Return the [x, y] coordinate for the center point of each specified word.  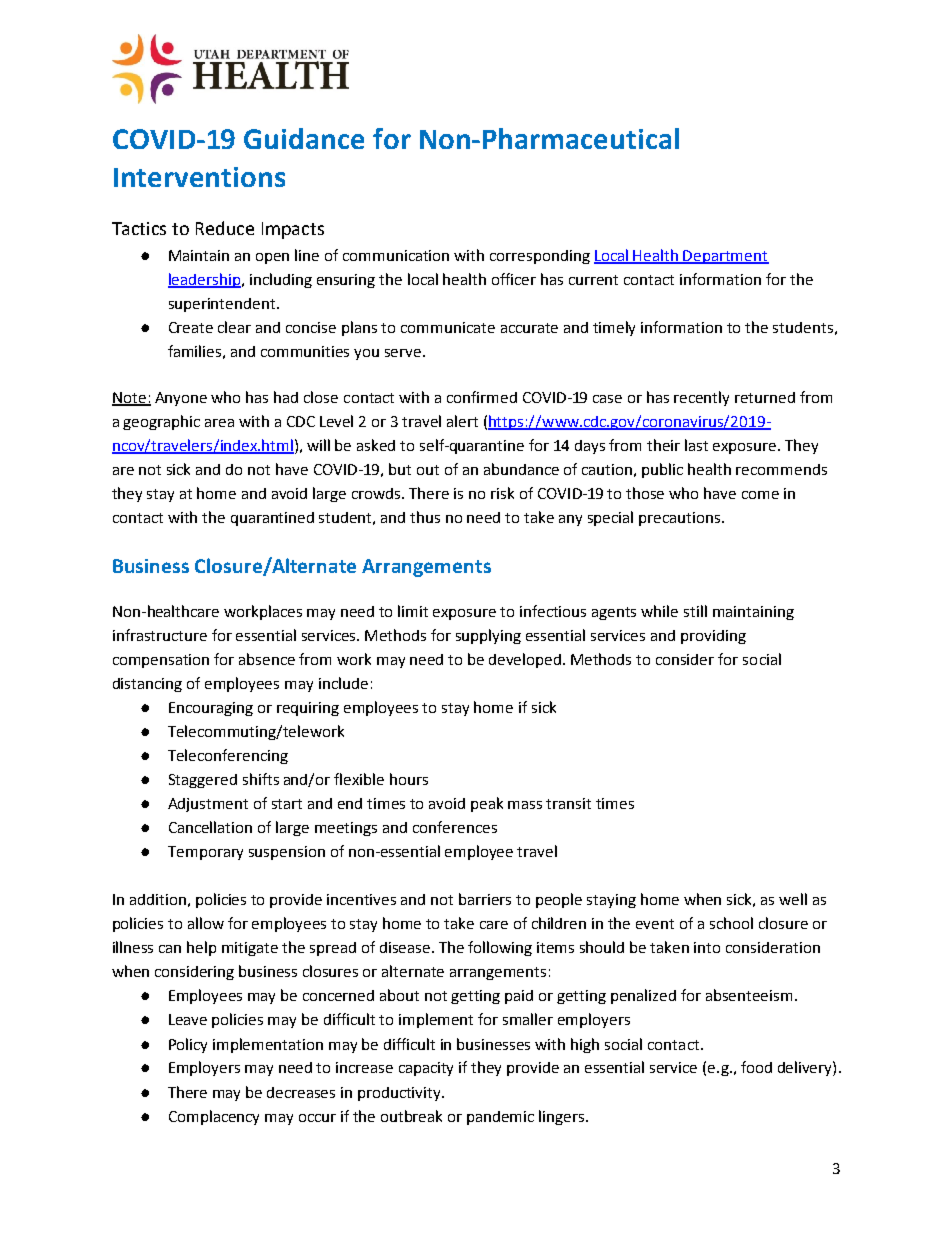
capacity [426, 1069]
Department [725, 257]
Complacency [214, 1117]
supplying [488, 636]
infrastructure [160, 635]
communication [396, 255]
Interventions [199, 177]
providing [713, 637]
